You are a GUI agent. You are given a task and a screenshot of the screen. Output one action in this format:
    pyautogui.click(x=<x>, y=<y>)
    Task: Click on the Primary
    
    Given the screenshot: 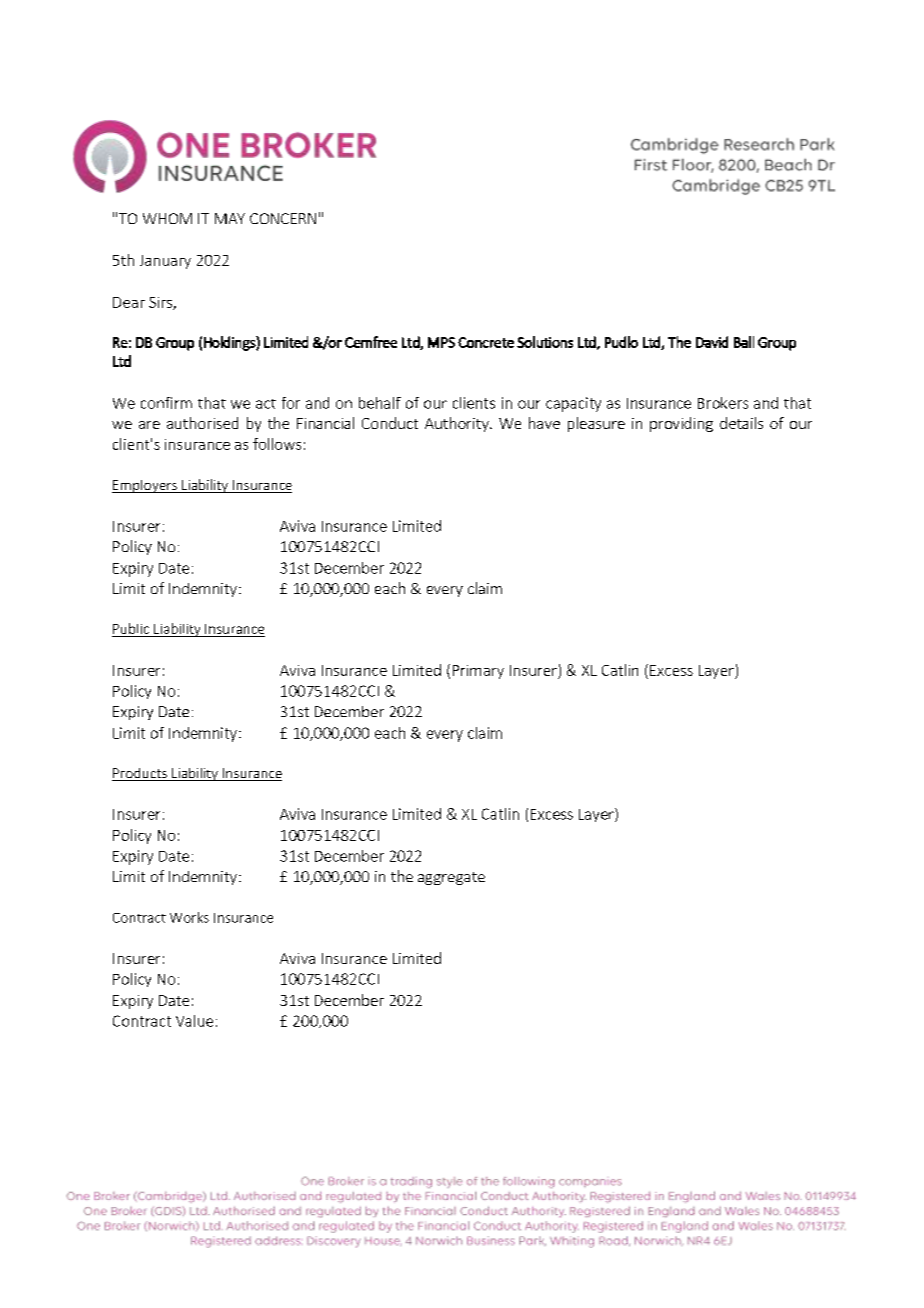 What is the action you would take?
    pyautogui.click(x=478, y=672)
